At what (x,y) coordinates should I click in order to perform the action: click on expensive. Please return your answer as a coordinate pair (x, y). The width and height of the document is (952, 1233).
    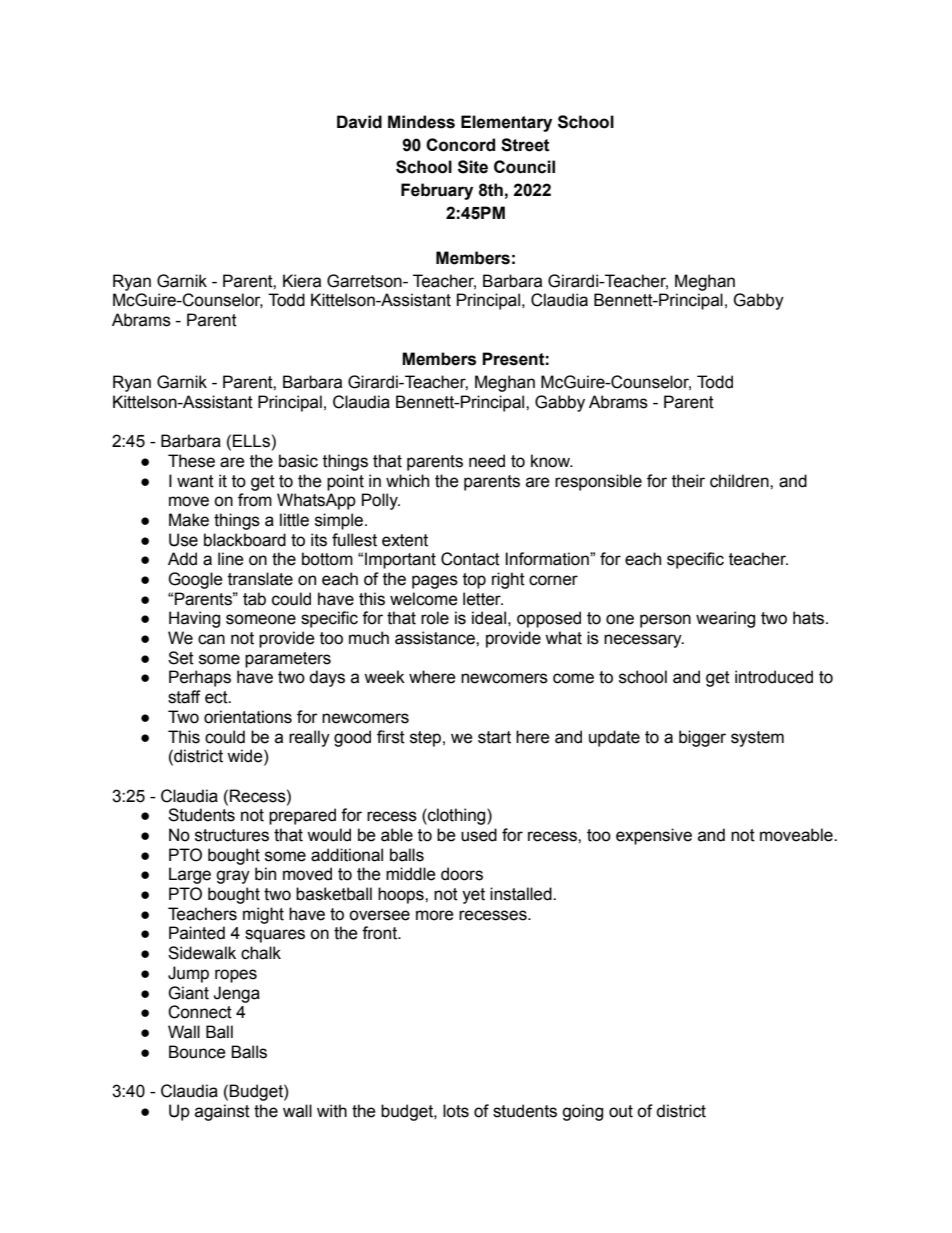
    Looking at the image, I should click on (654, 836).
